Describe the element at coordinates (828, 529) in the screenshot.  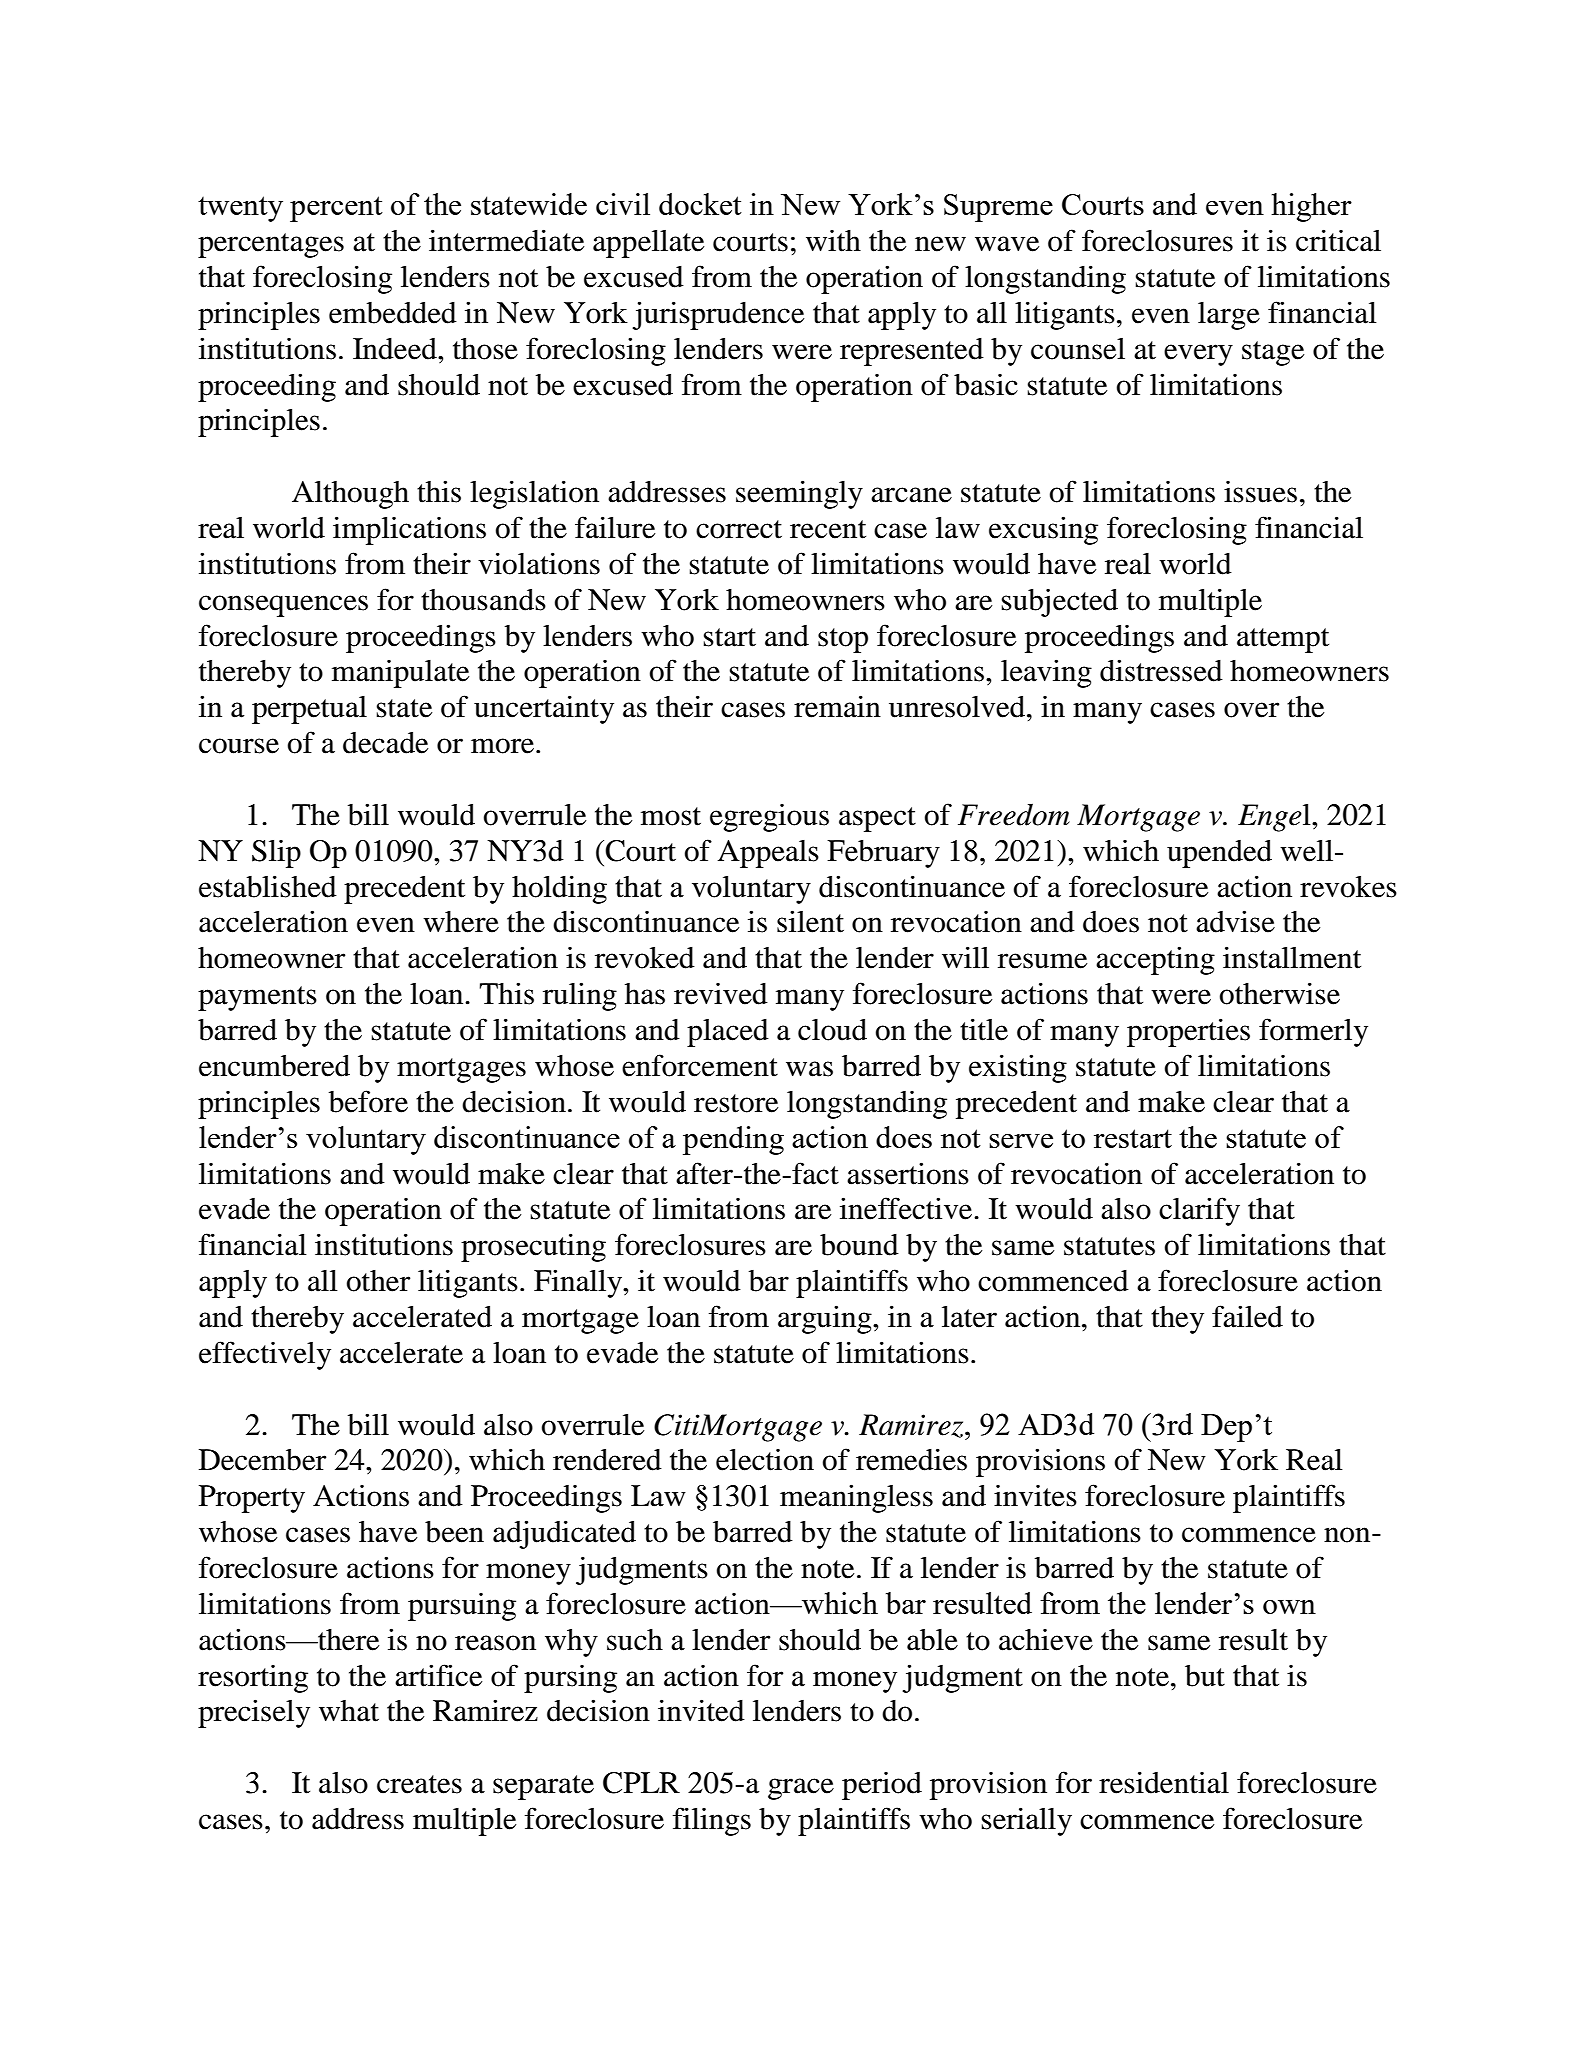
I see `recent` at that location.
